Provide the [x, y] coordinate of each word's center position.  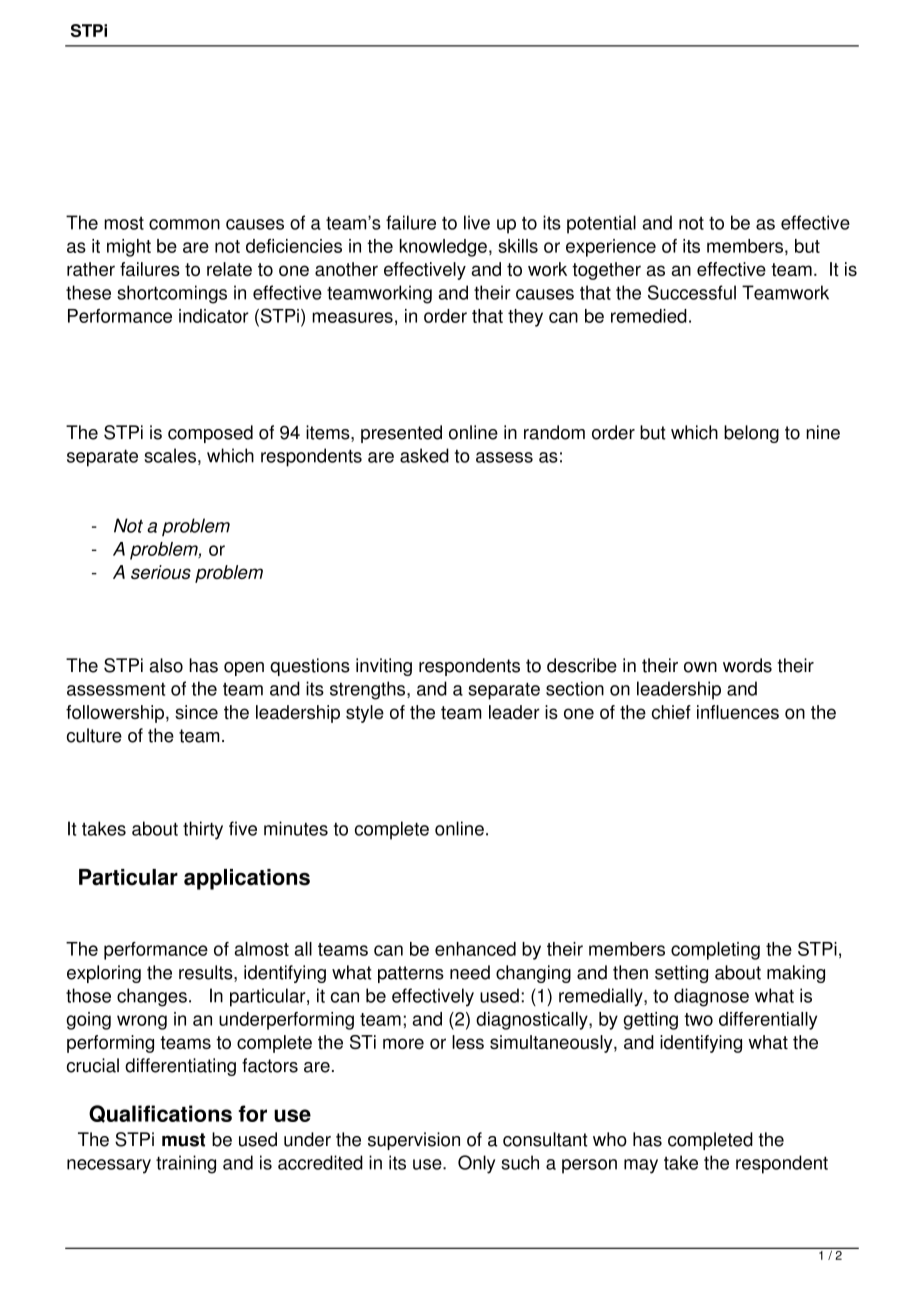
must [183, 1140]
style [365, 714]
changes [152, 997]
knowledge [443, 248]
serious [161, 572]
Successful [692, 292]
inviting [384, 667]
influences [738, 712]
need [470, 972]
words [747, 665]
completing [715, 951]
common [184, 224]
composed [210, 434]
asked [424, 455]
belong [751, 434]
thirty [203, 830]
